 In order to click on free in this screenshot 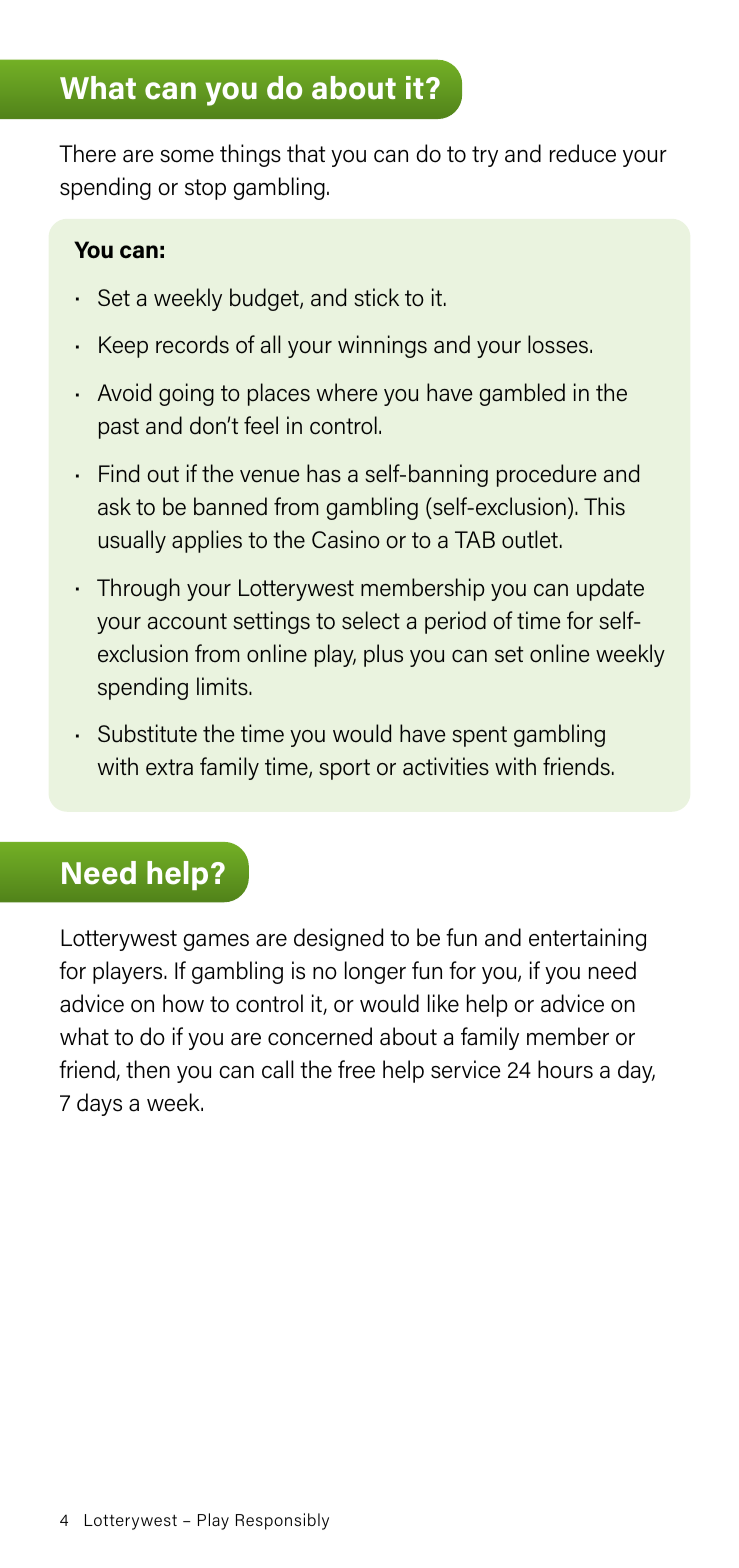, I will do `click(356, 1069)`.
